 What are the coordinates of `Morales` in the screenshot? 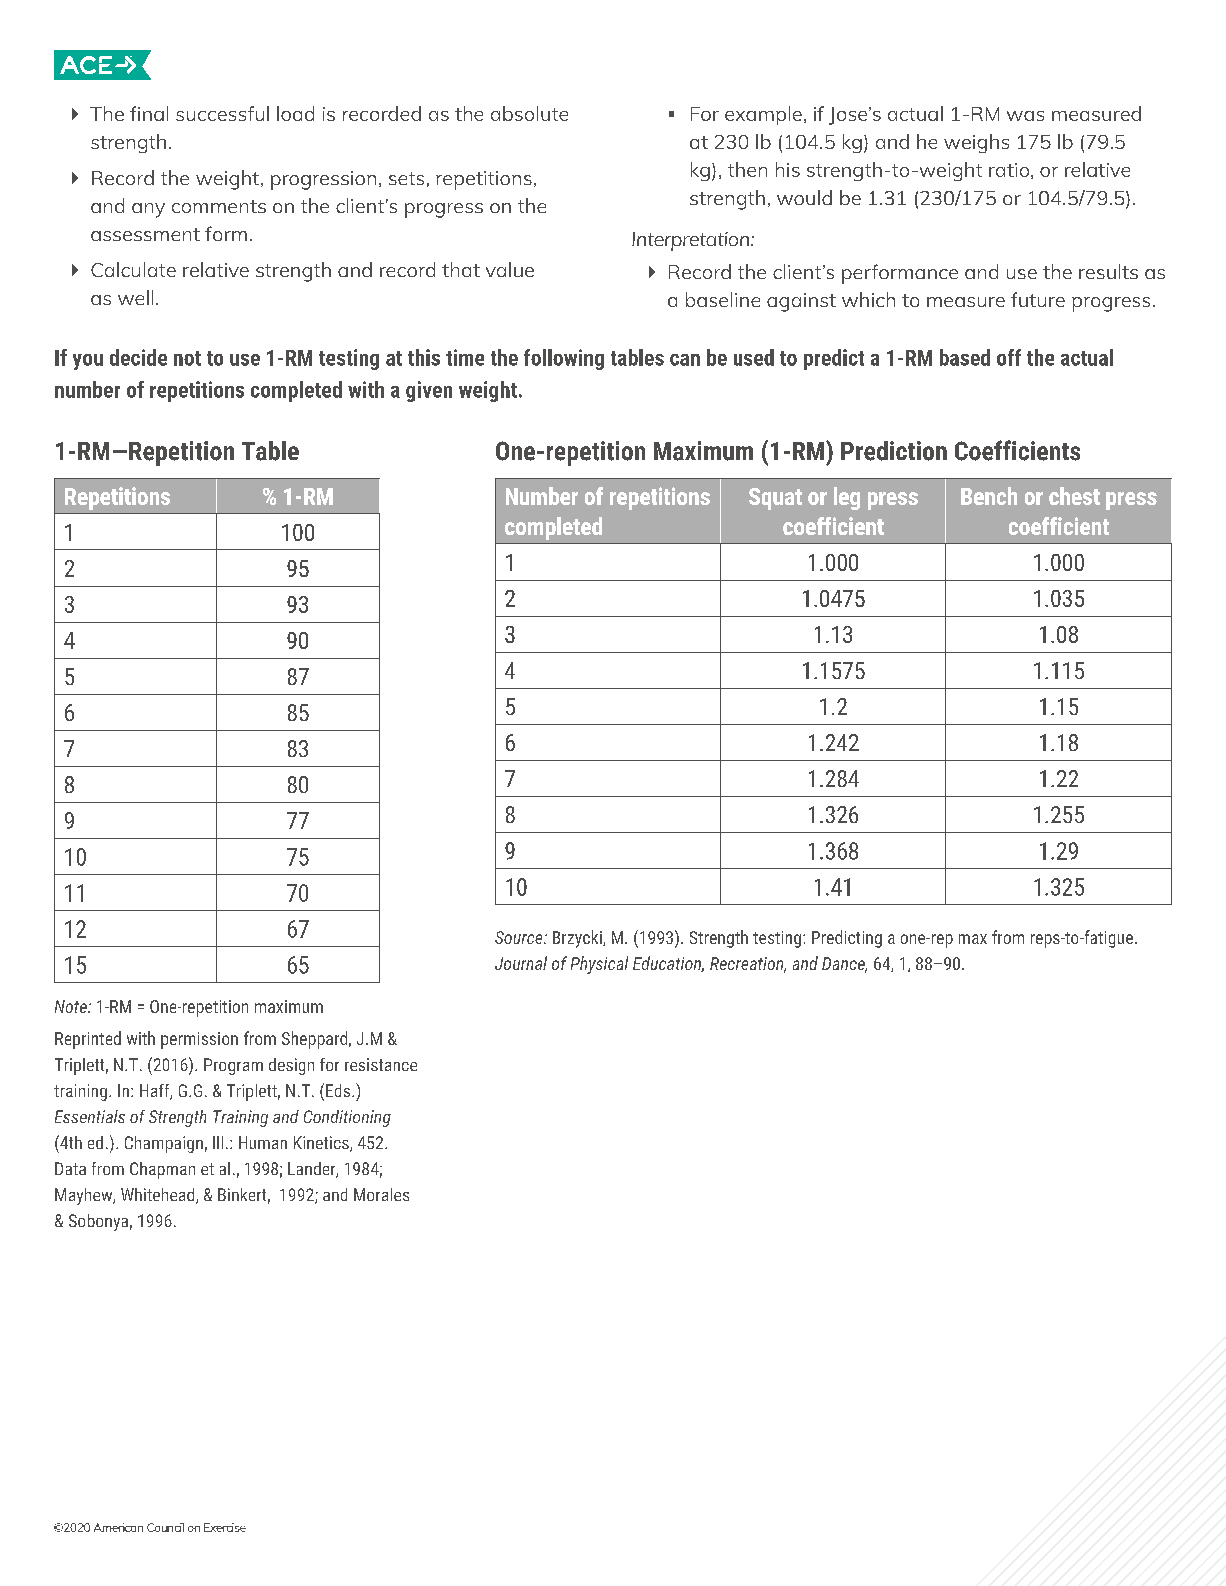 It's located at (381, 1194).
